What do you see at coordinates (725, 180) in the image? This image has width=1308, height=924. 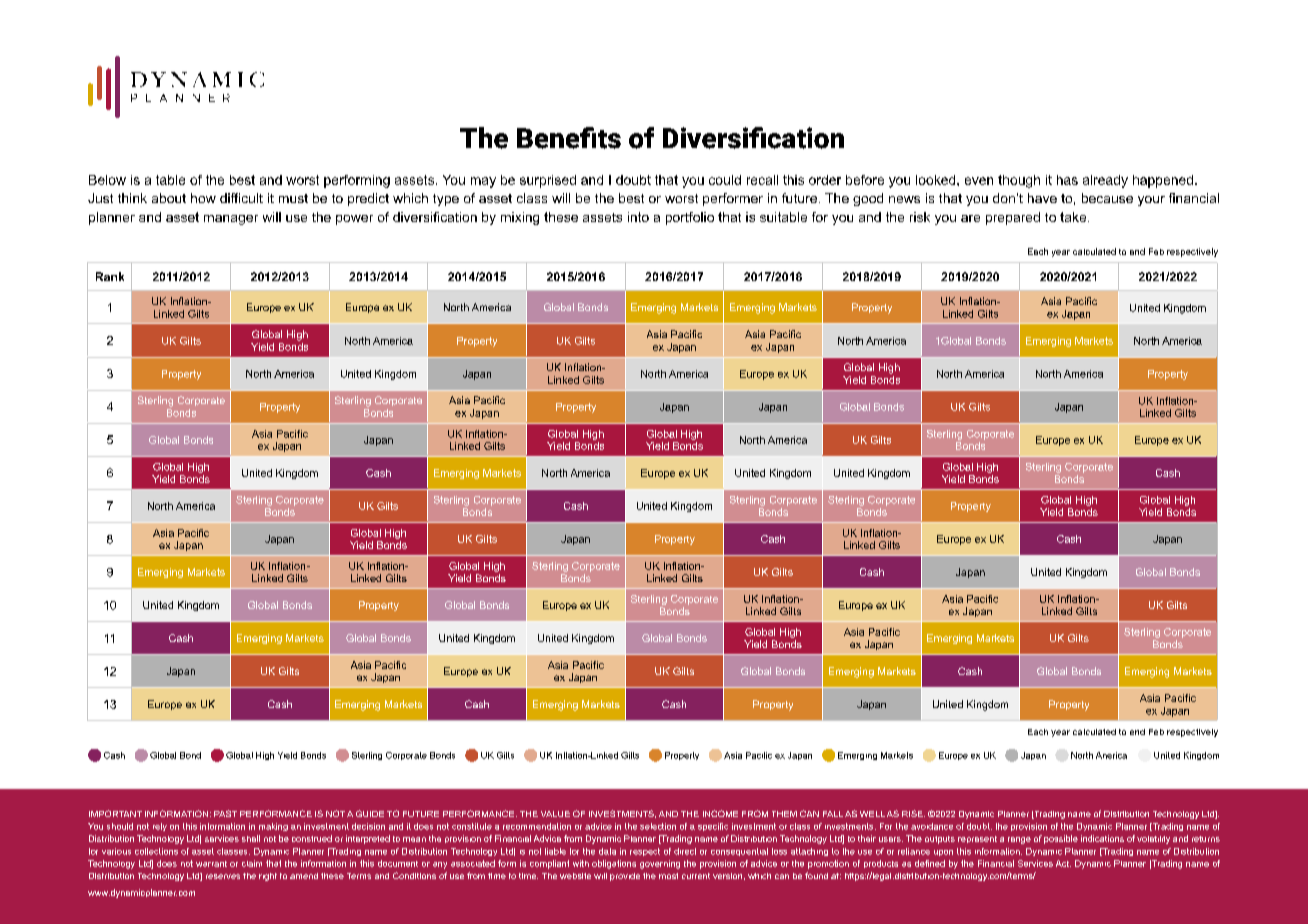 I see `could` at bounding box center [725, 180].
